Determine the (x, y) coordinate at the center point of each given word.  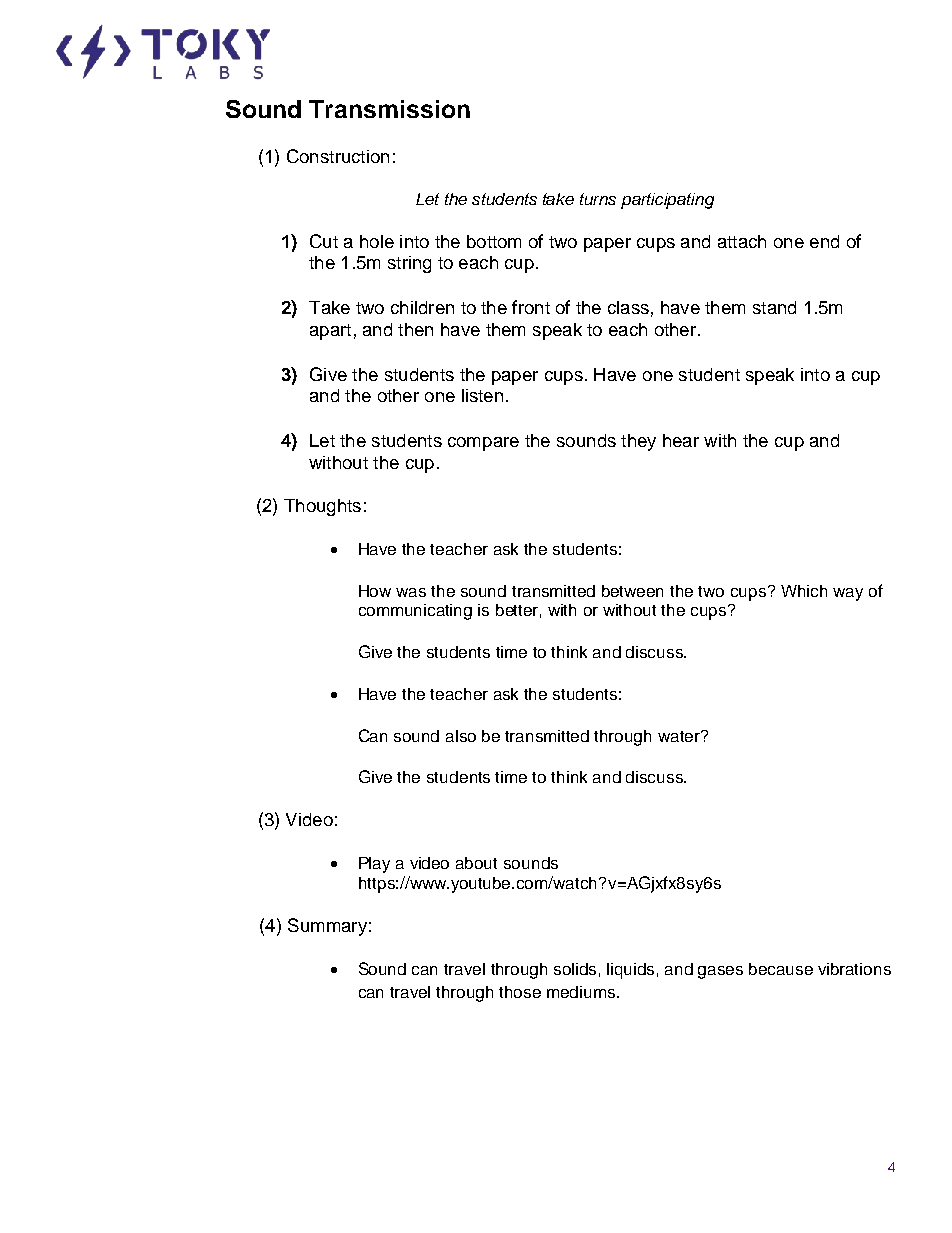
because (781, 969)
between (632, 591)
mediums (582, 992)
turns (598, 199)
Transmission (389, 109)
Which (804, 591)
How (375, 591)
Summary (327, 927)
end (824, 241)
